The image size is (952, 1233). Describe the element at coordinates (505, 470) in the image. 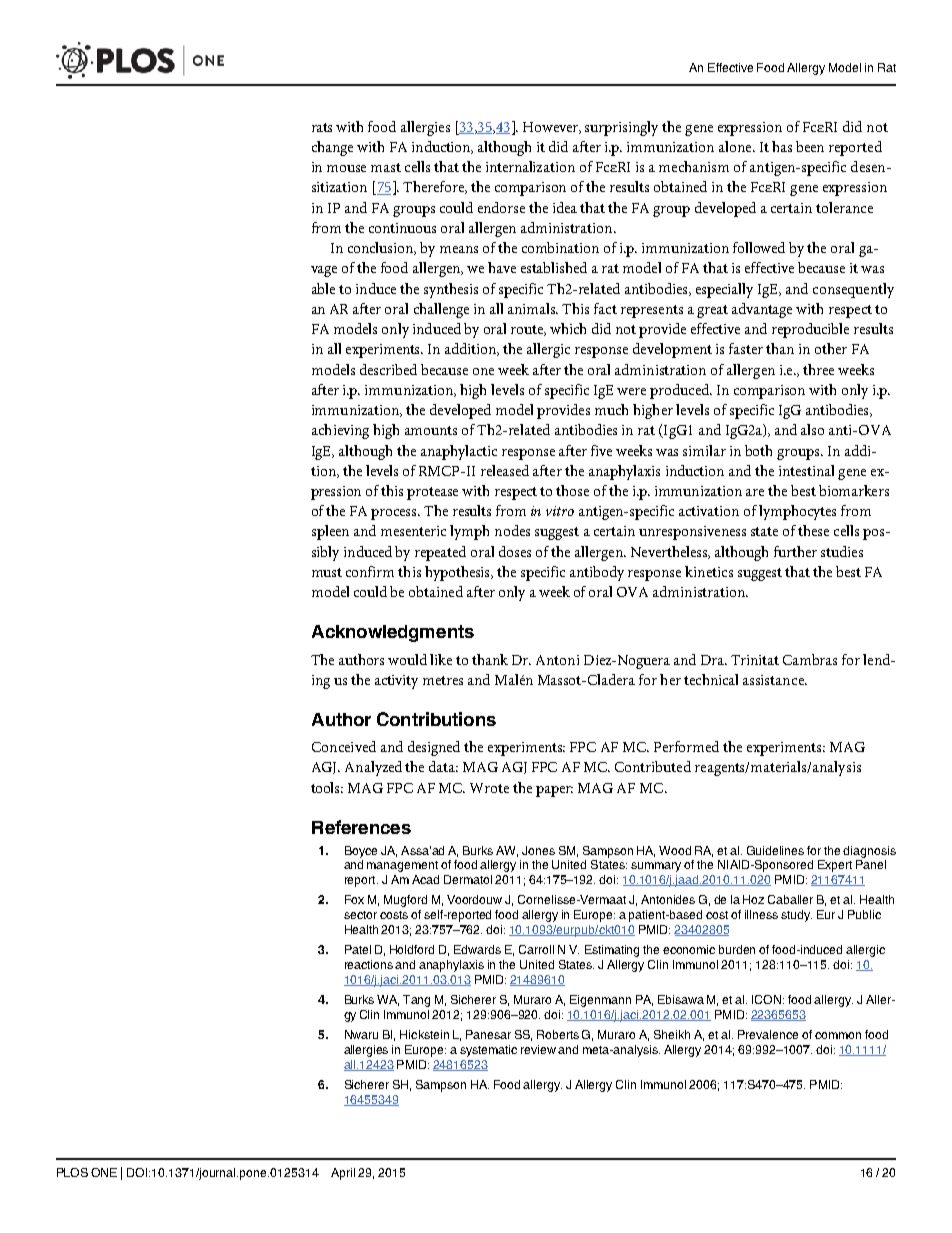

I see `released` at that location.
